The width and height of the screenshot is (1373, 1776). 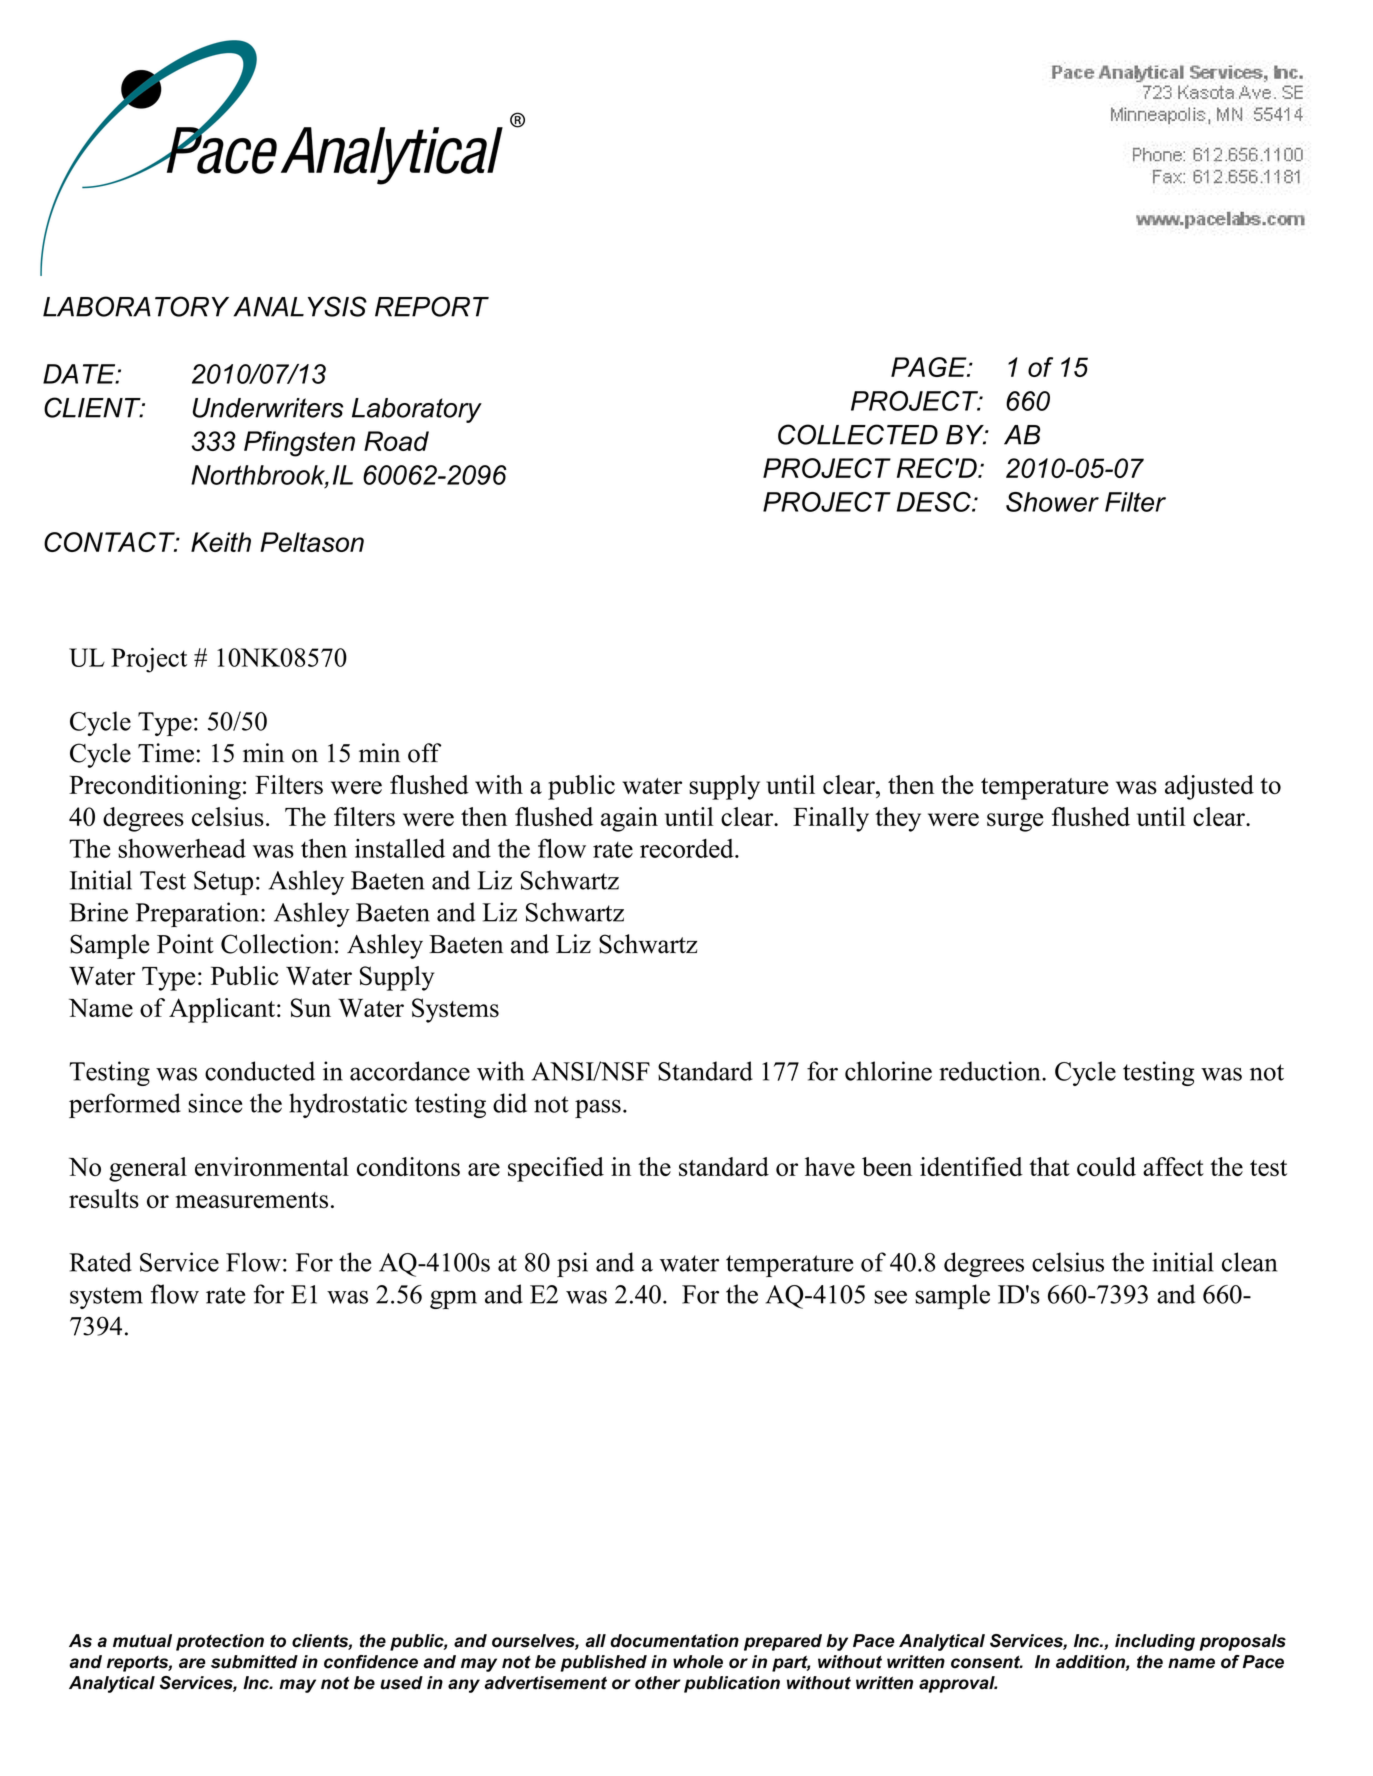 I want to click on again, so click(x=629, y=819).
